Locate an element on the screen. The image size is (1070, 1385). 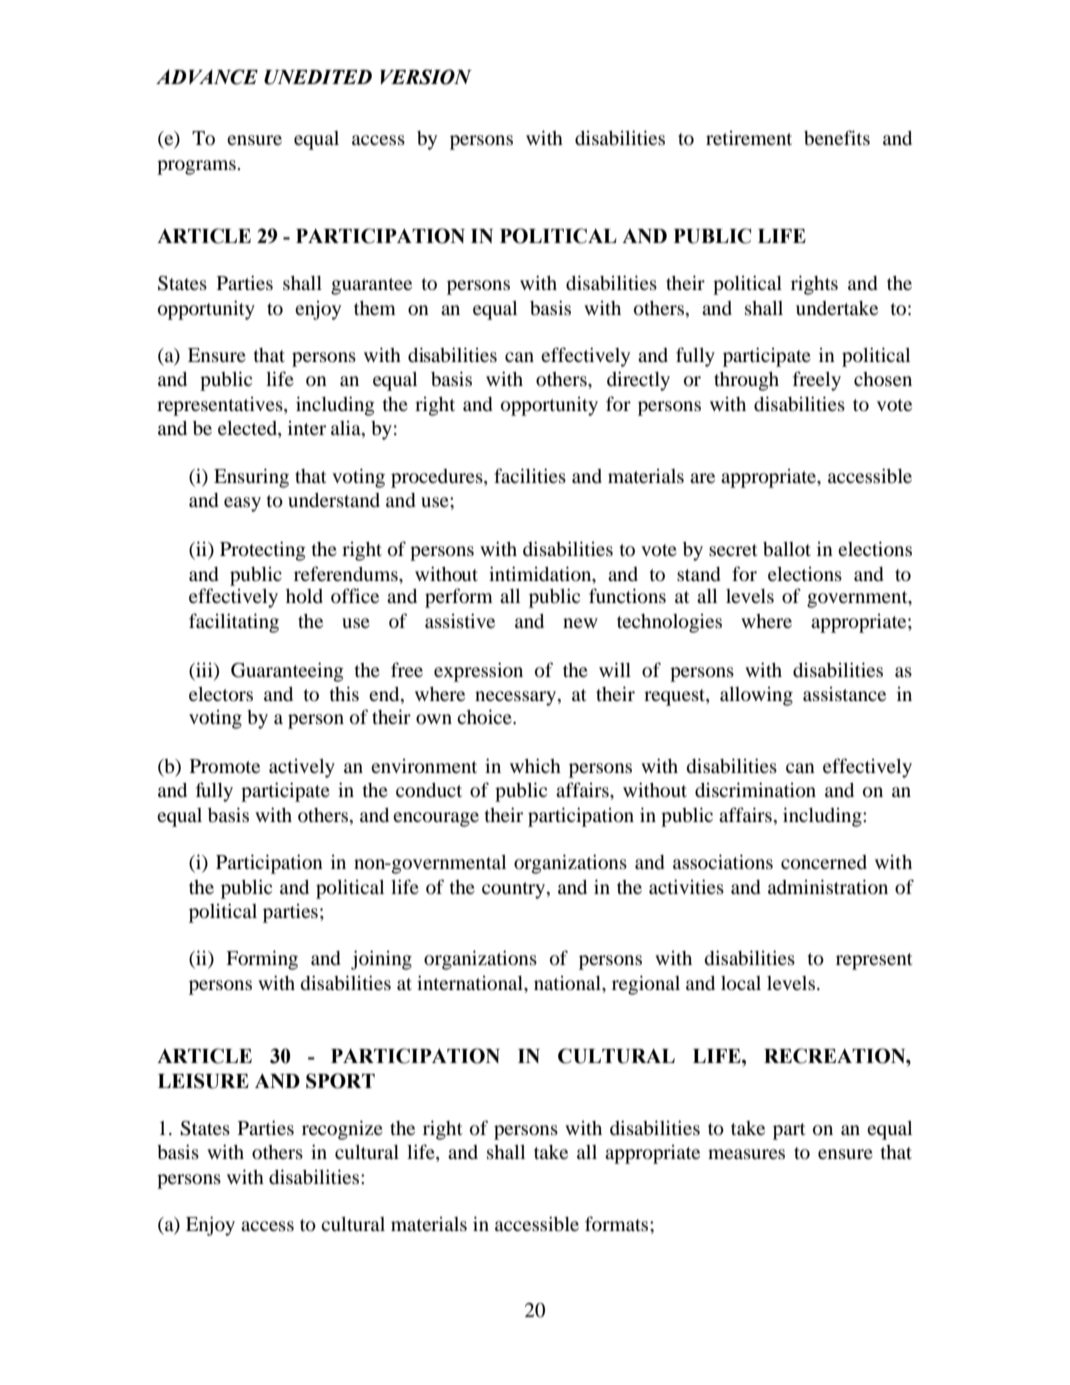
through is located at coordinates (746, 381).
